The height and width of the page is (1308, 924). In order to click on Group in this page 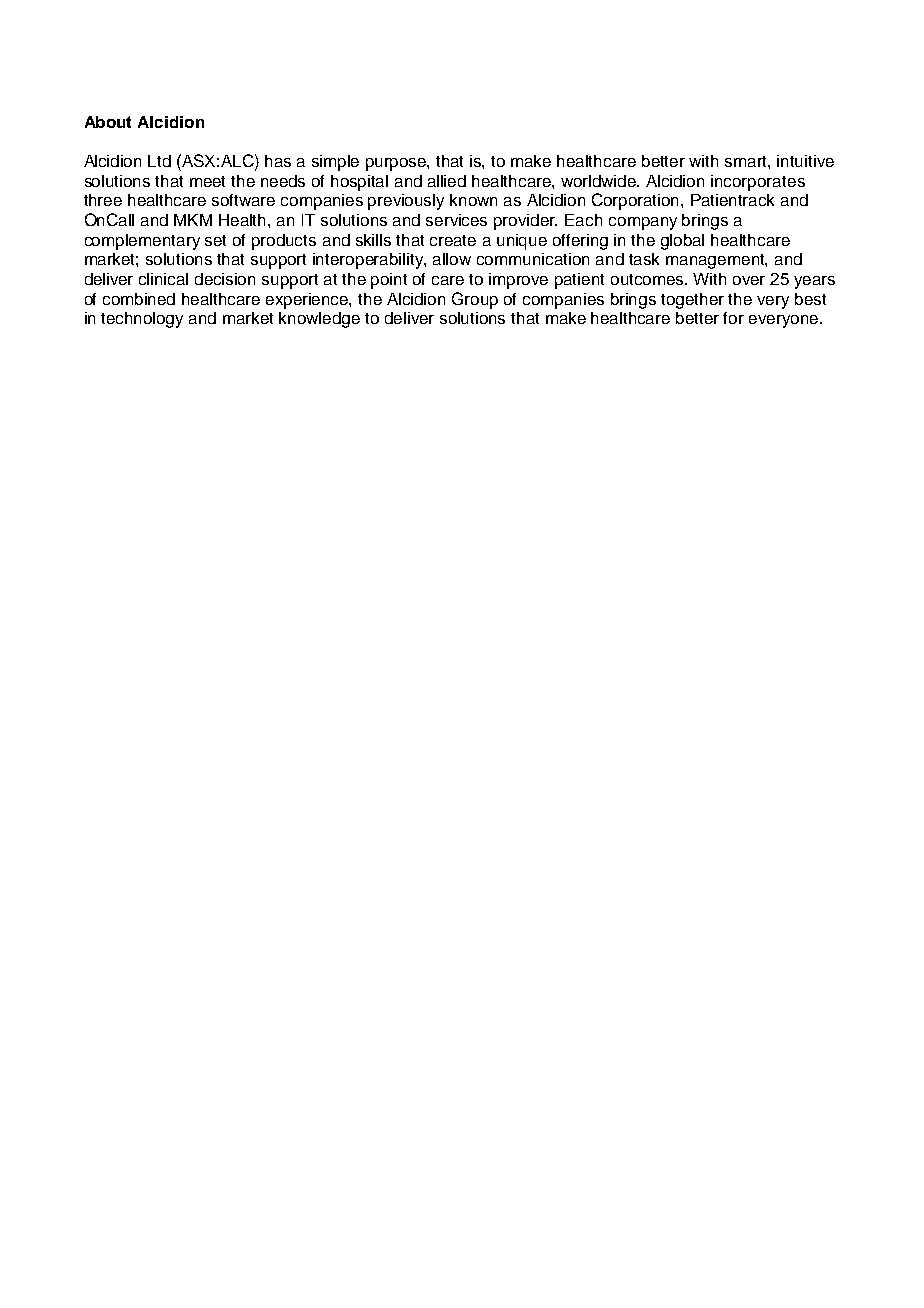, I will do `click(475, 300)`.
